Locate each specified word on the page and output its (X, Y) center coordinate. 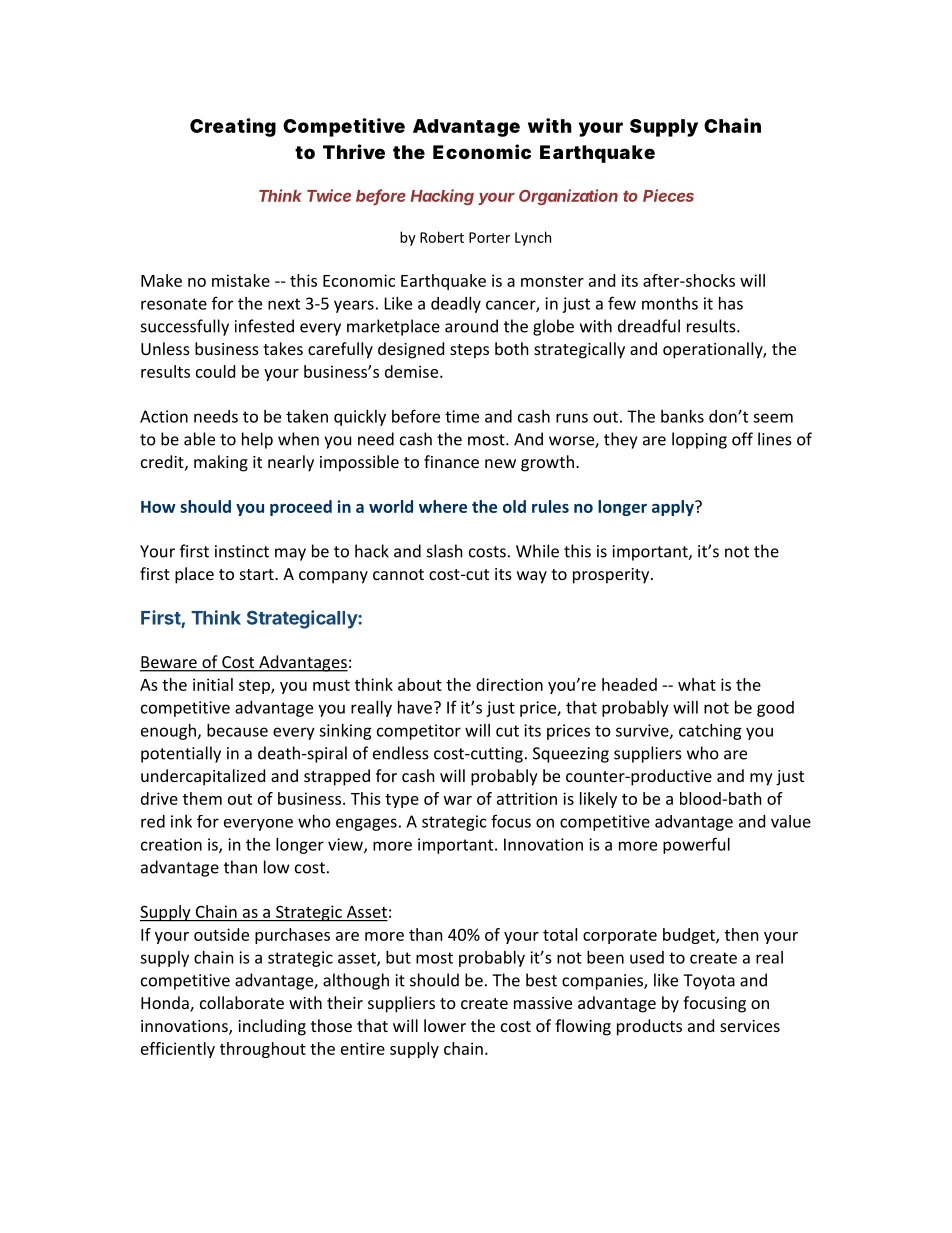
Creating (233, 127)
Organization (568, 197)
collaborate (242, 1002)
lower (445, 1025)
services (750, 1026)
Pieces (668, 195)
